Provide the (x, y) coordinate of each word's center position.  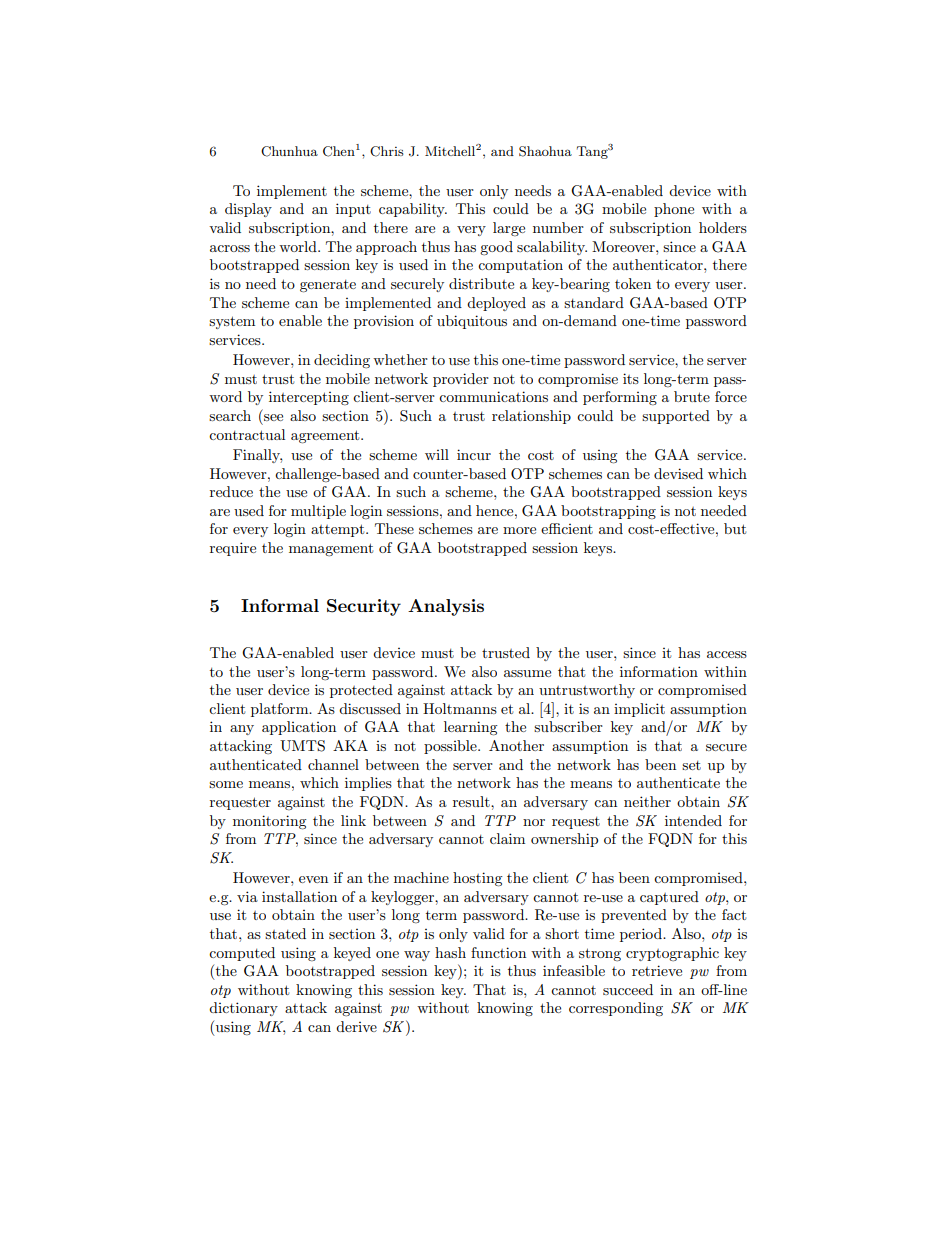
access (727, 654)
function (498, 952)
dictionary (243, 1009)
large (509, 229)
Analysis (446, 607)
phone (674, 210)
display (248, 210)
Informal (280, 605)
